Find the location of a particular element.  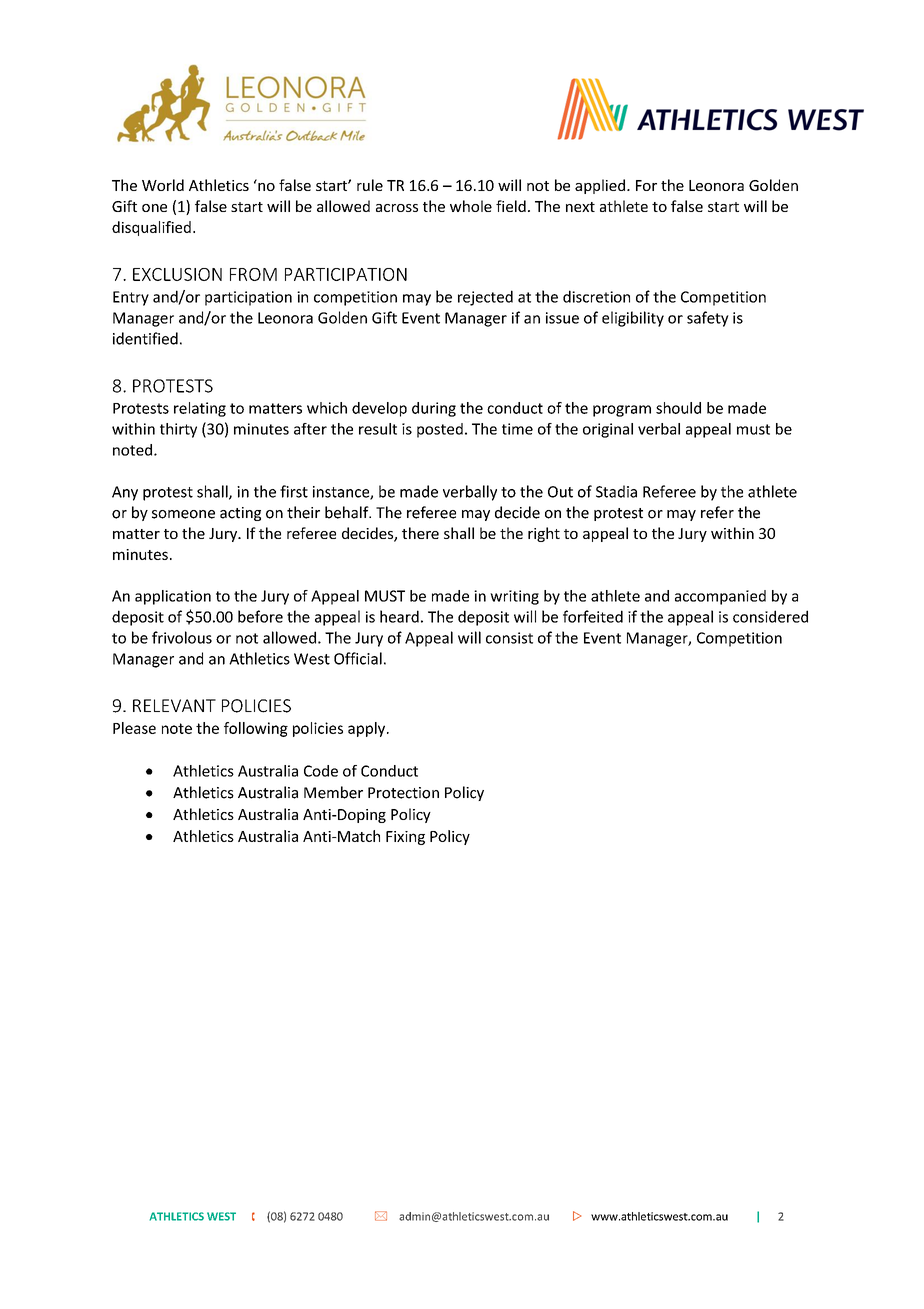

frivolous is located at coordinates (182, 637).
